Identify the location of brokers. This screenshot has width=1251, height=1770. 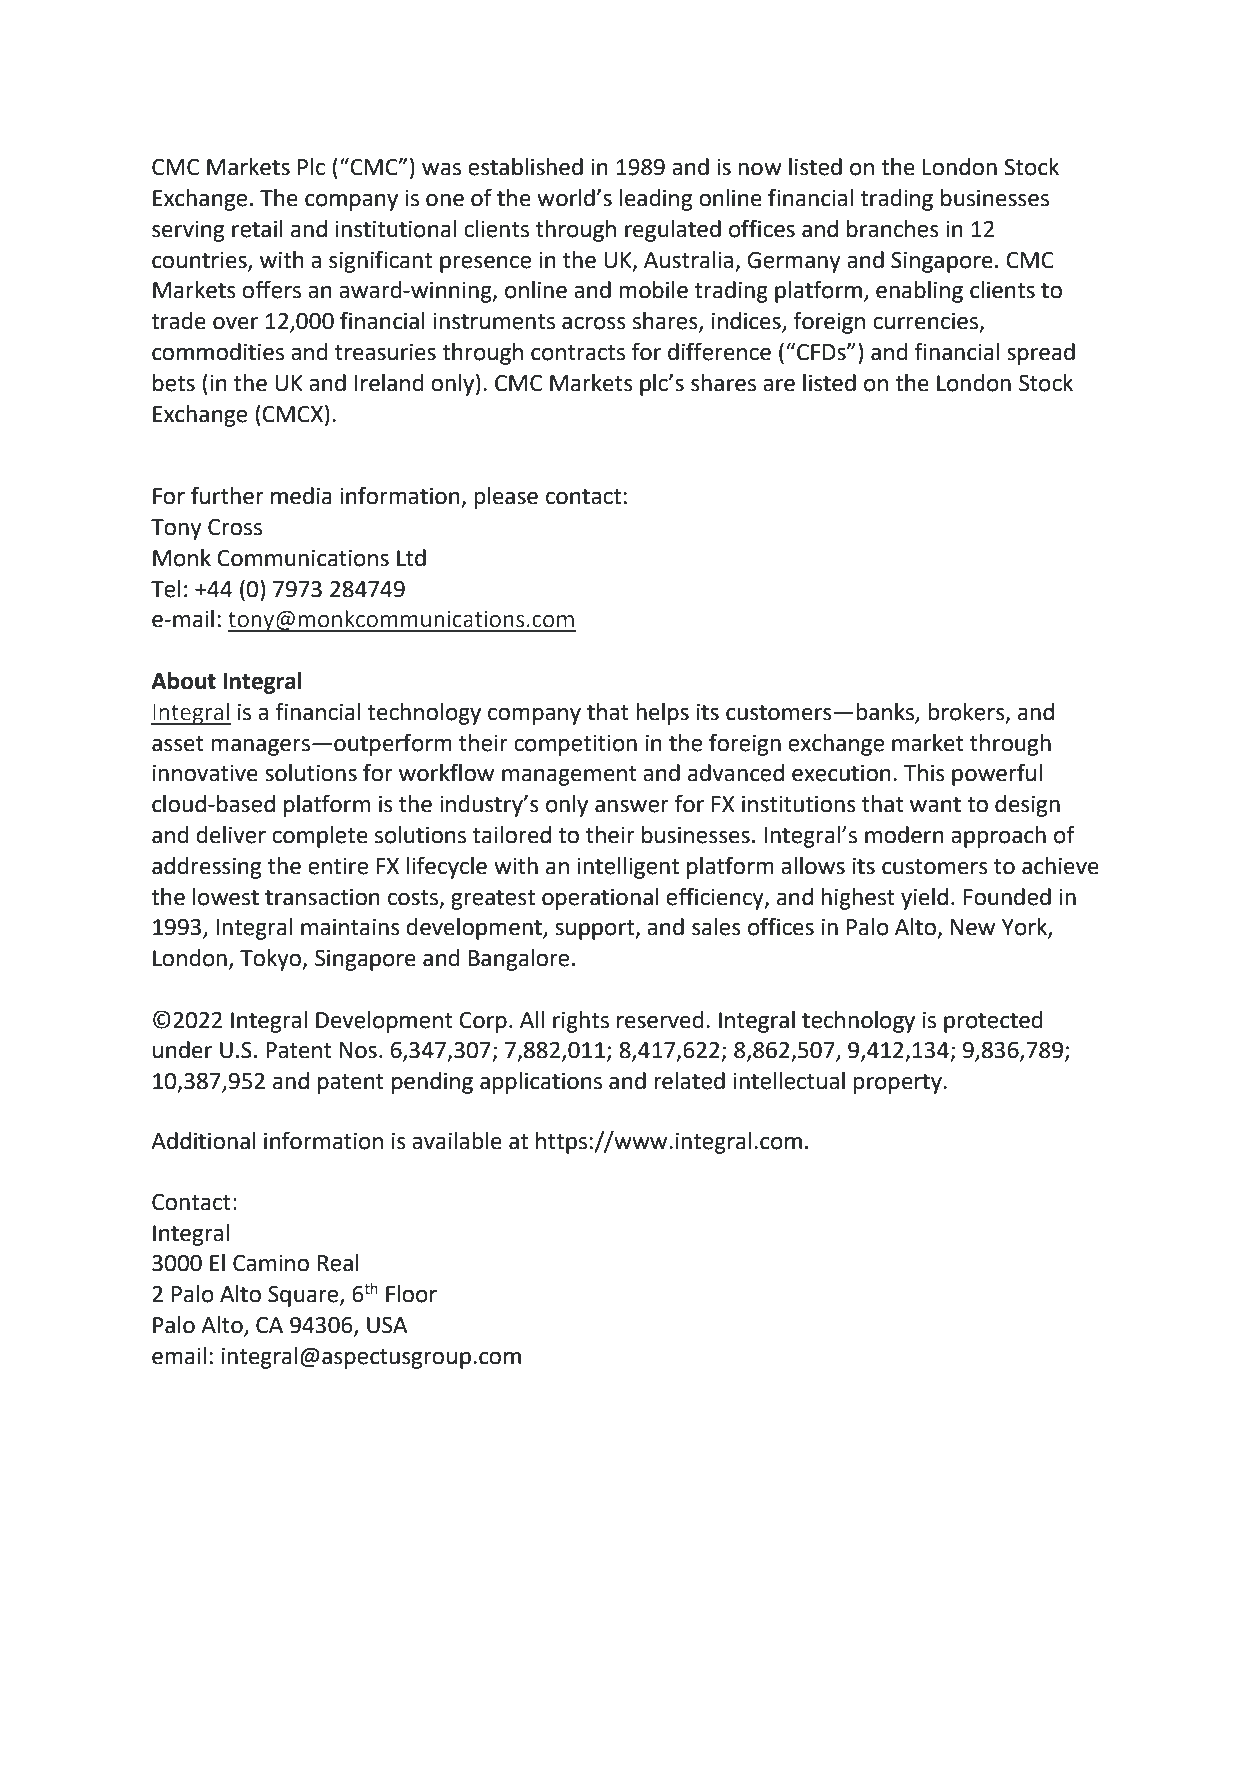
(967, 713).
